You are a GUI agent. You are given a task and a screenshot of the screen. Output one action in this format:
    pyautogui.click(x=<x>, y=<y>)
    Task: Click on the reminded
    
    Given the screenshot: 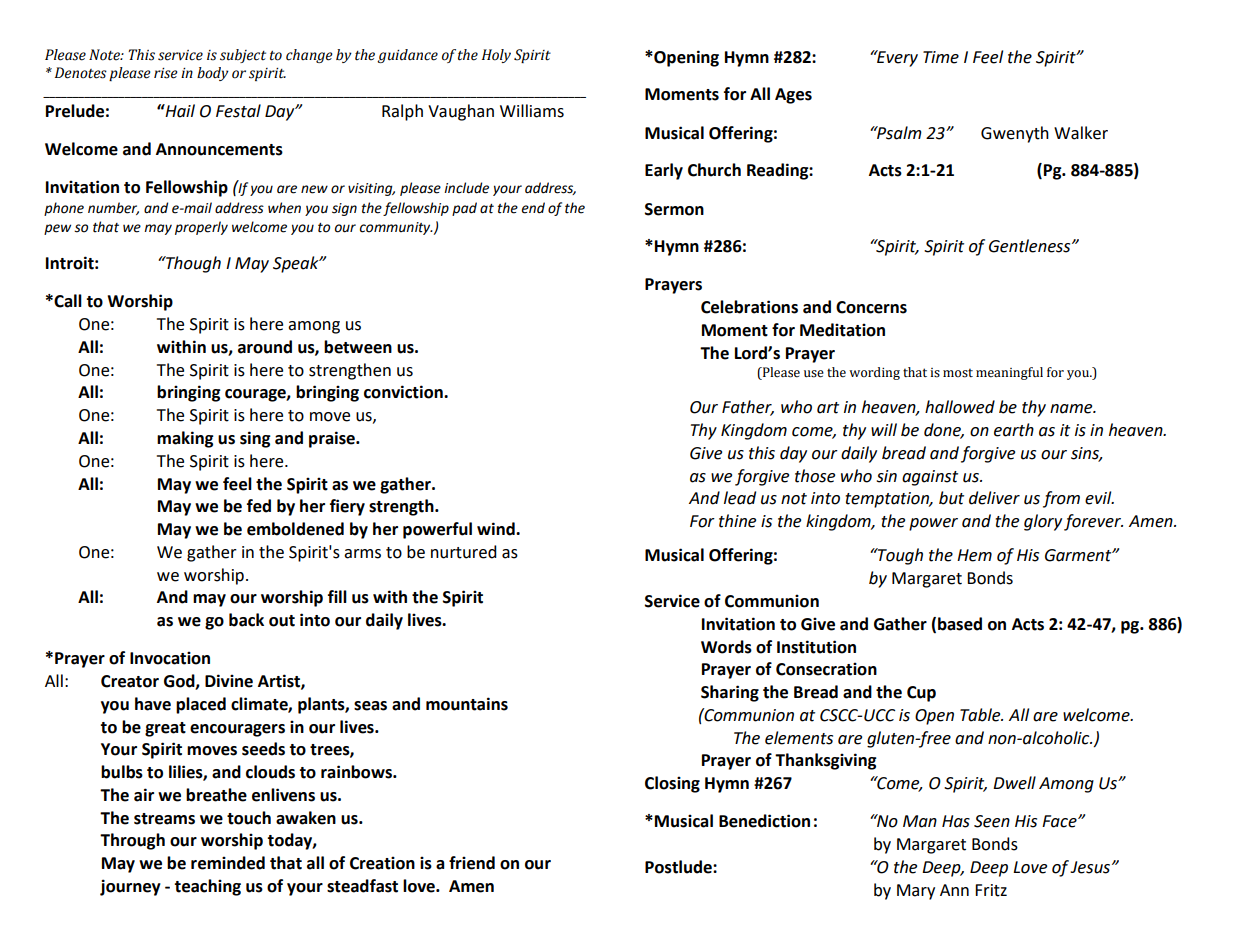 What is the action you would take?
    pyautogui.click(x=228, y=863)
